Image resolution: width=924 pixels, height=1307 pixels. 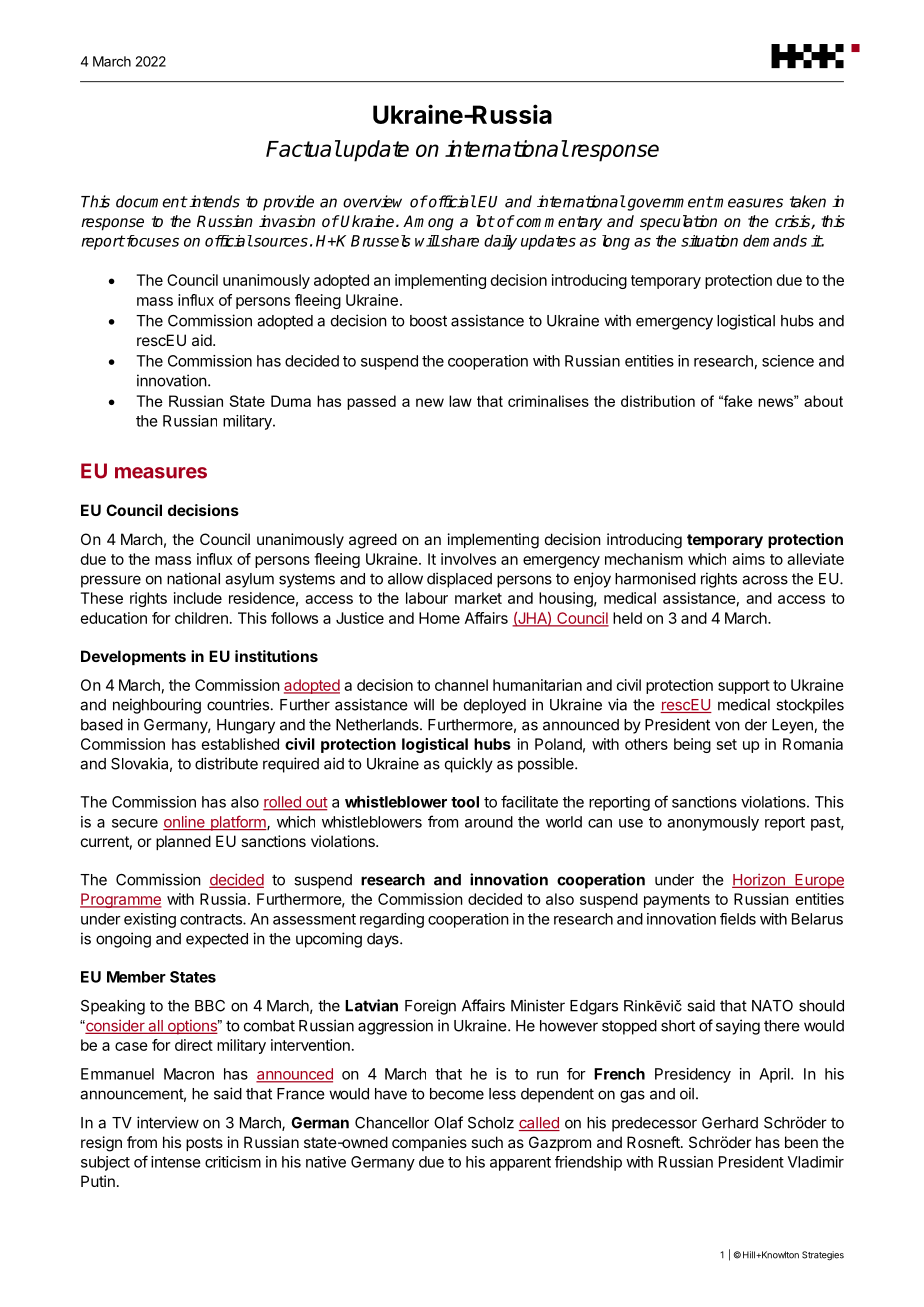 What do you see at coordinates (430, 1007) in the screenshot?
I see `Foreign` at bounding box center [430, 1007].
